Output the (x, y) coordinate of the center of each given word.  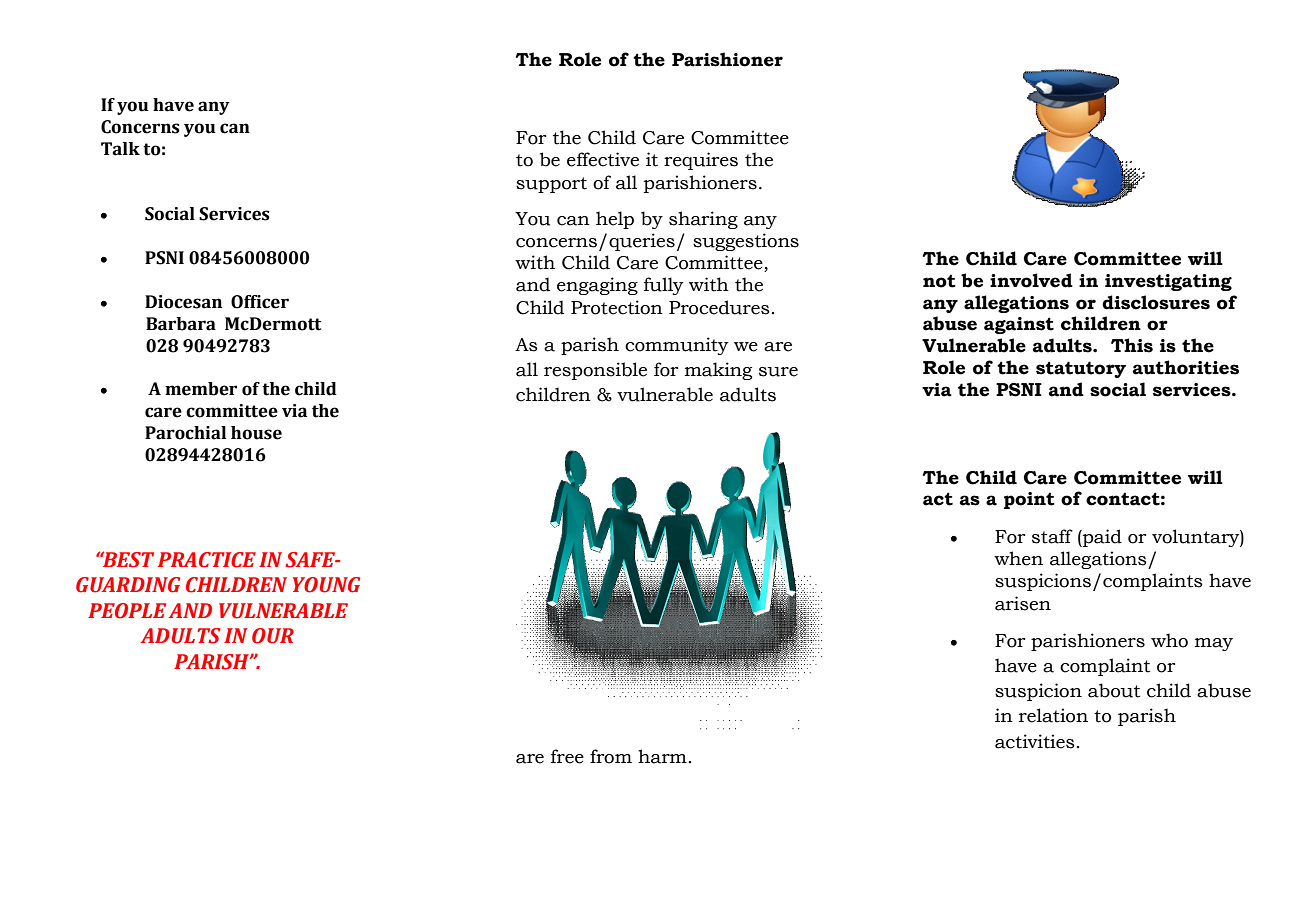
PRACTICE (207, 560)
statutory (1081, 369)
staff (1052, 536)
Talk (120, 149)
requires (701, 161)
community (676, 346)
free (567, 756)
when (1018, 558)
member (201, 389)
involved (1031, 280)
